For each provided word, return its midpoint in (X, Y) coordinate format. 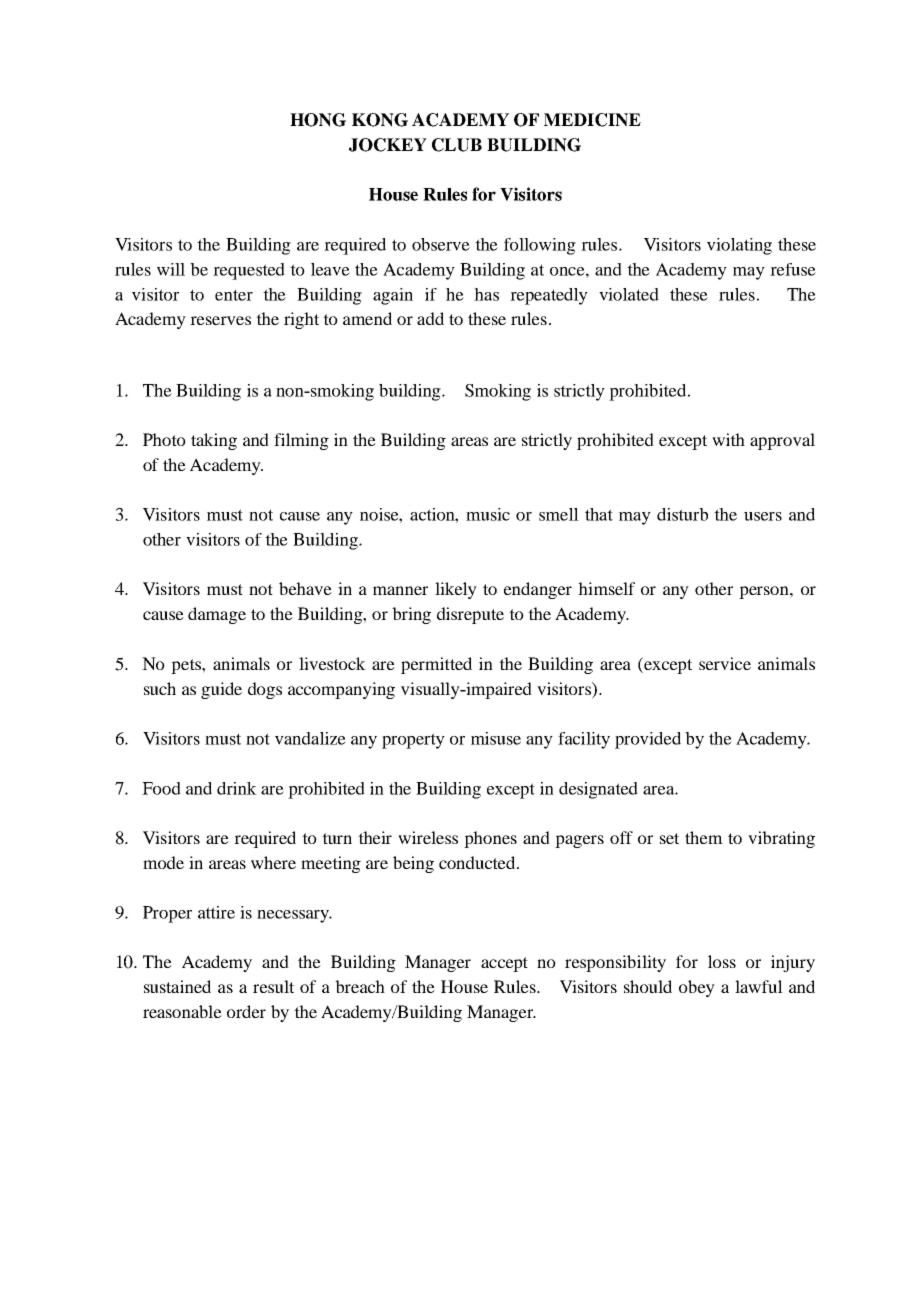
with (728, 439)
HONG (318, 120)
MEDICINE (592, 120)
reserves (220, 320)
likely (456, 590)
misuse (496, 738)
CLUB (457, 145)
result (273, 986)
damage (217, 615)
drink (237, 788)
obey (697, 988)
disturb (682, 514)
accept (504, 964)
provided (648, 740)
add (430, 318)
